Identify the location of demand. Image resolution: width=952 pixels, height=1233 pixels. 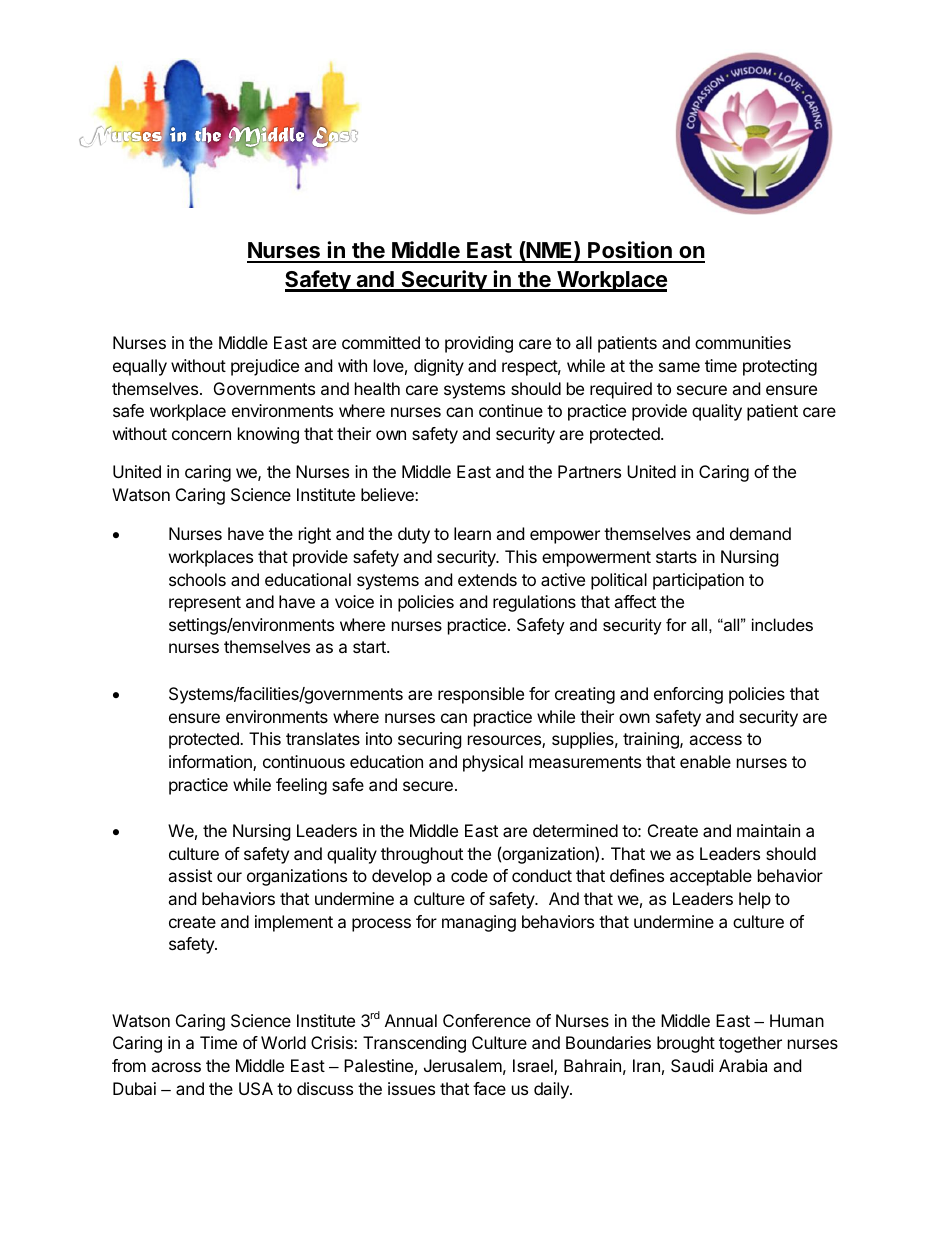
(760, 533).
